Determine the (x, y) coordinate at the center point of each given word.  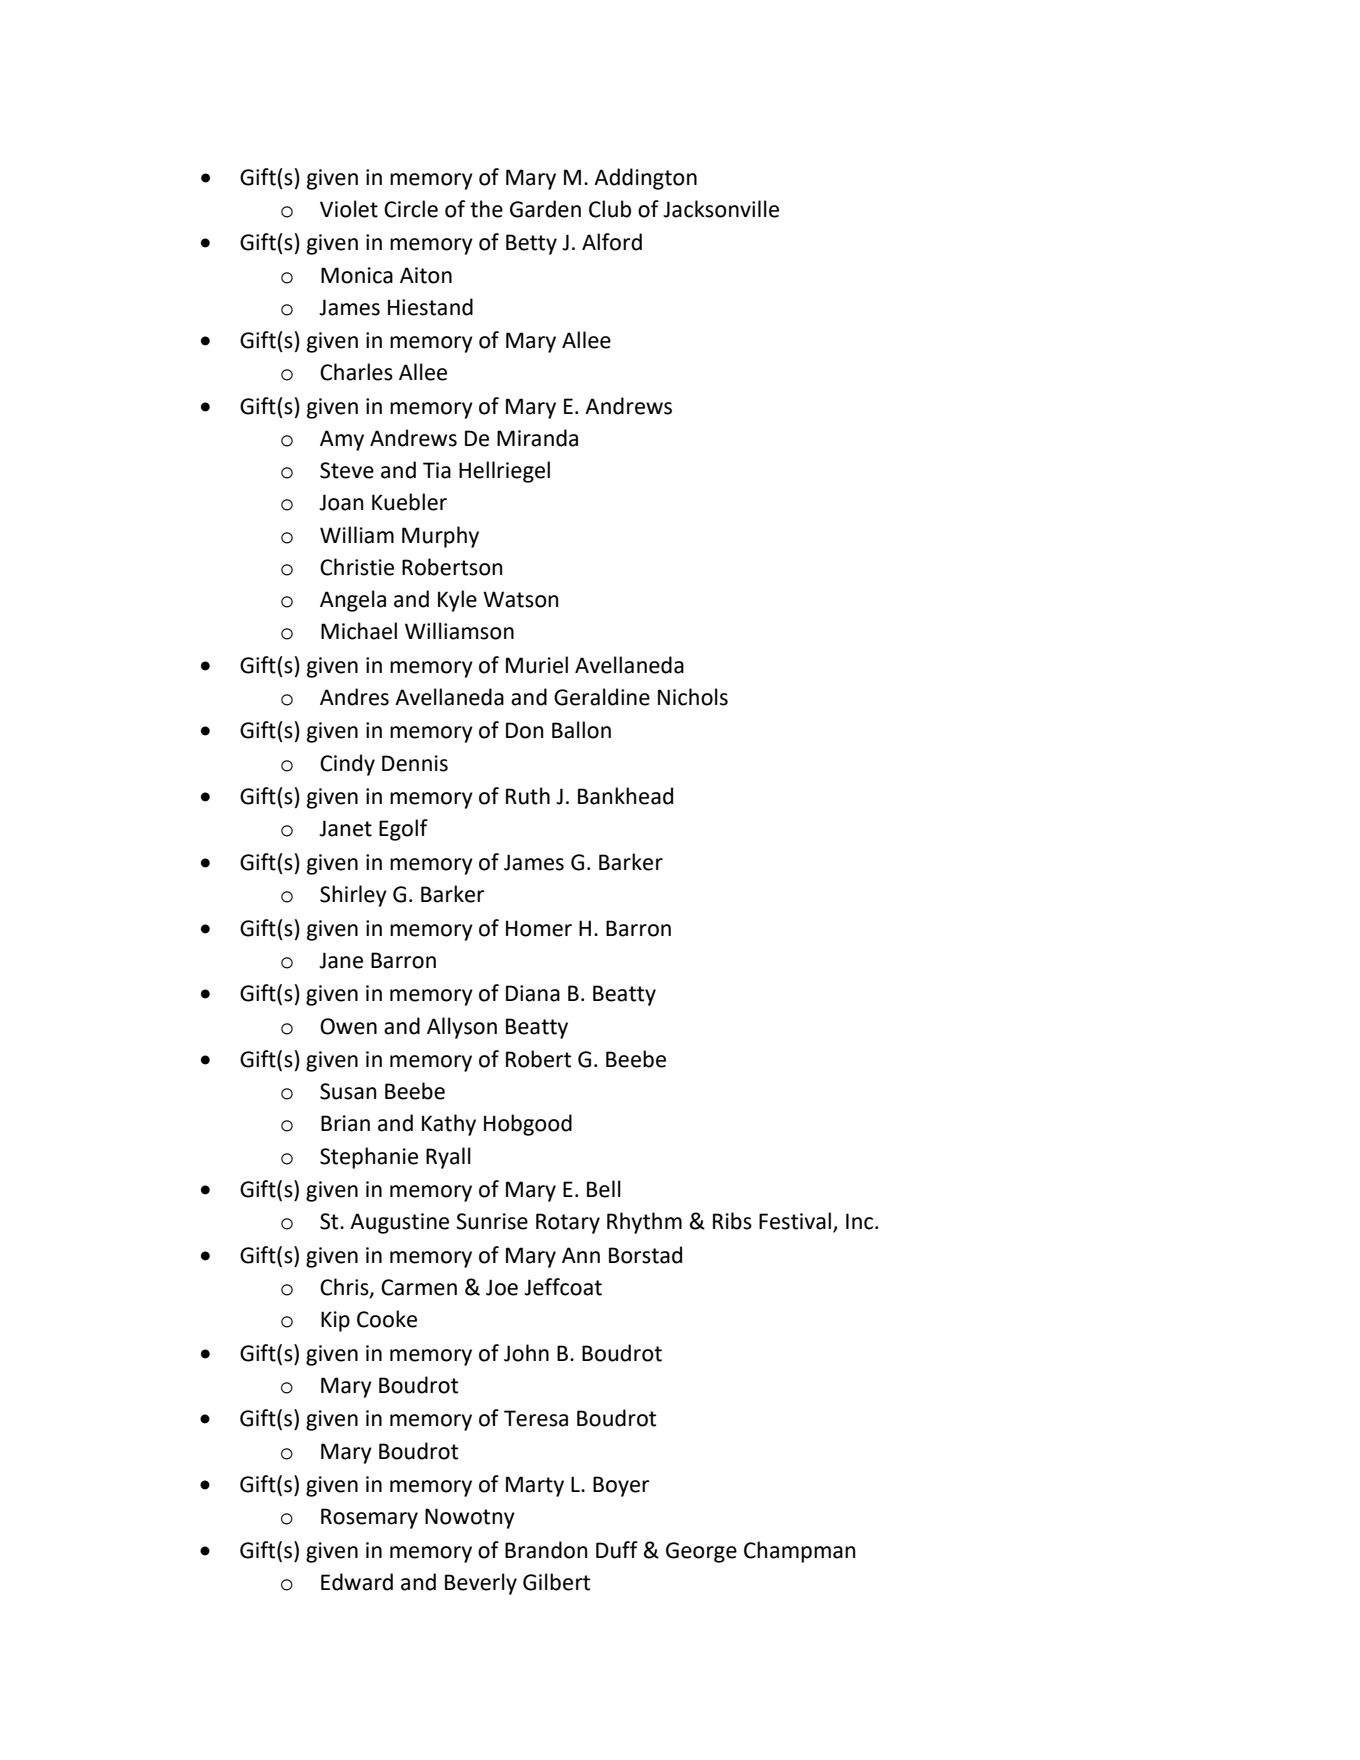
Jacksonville (721, 209)
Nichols (693, 697)
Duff (617, 1550)
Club (610, 209)
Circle (411, 209)
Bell (604, 1189)
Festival (796, 1222)
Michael (359, 631)
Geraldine (602, 697)
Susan (348, 1091)
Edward (357, 1582)
